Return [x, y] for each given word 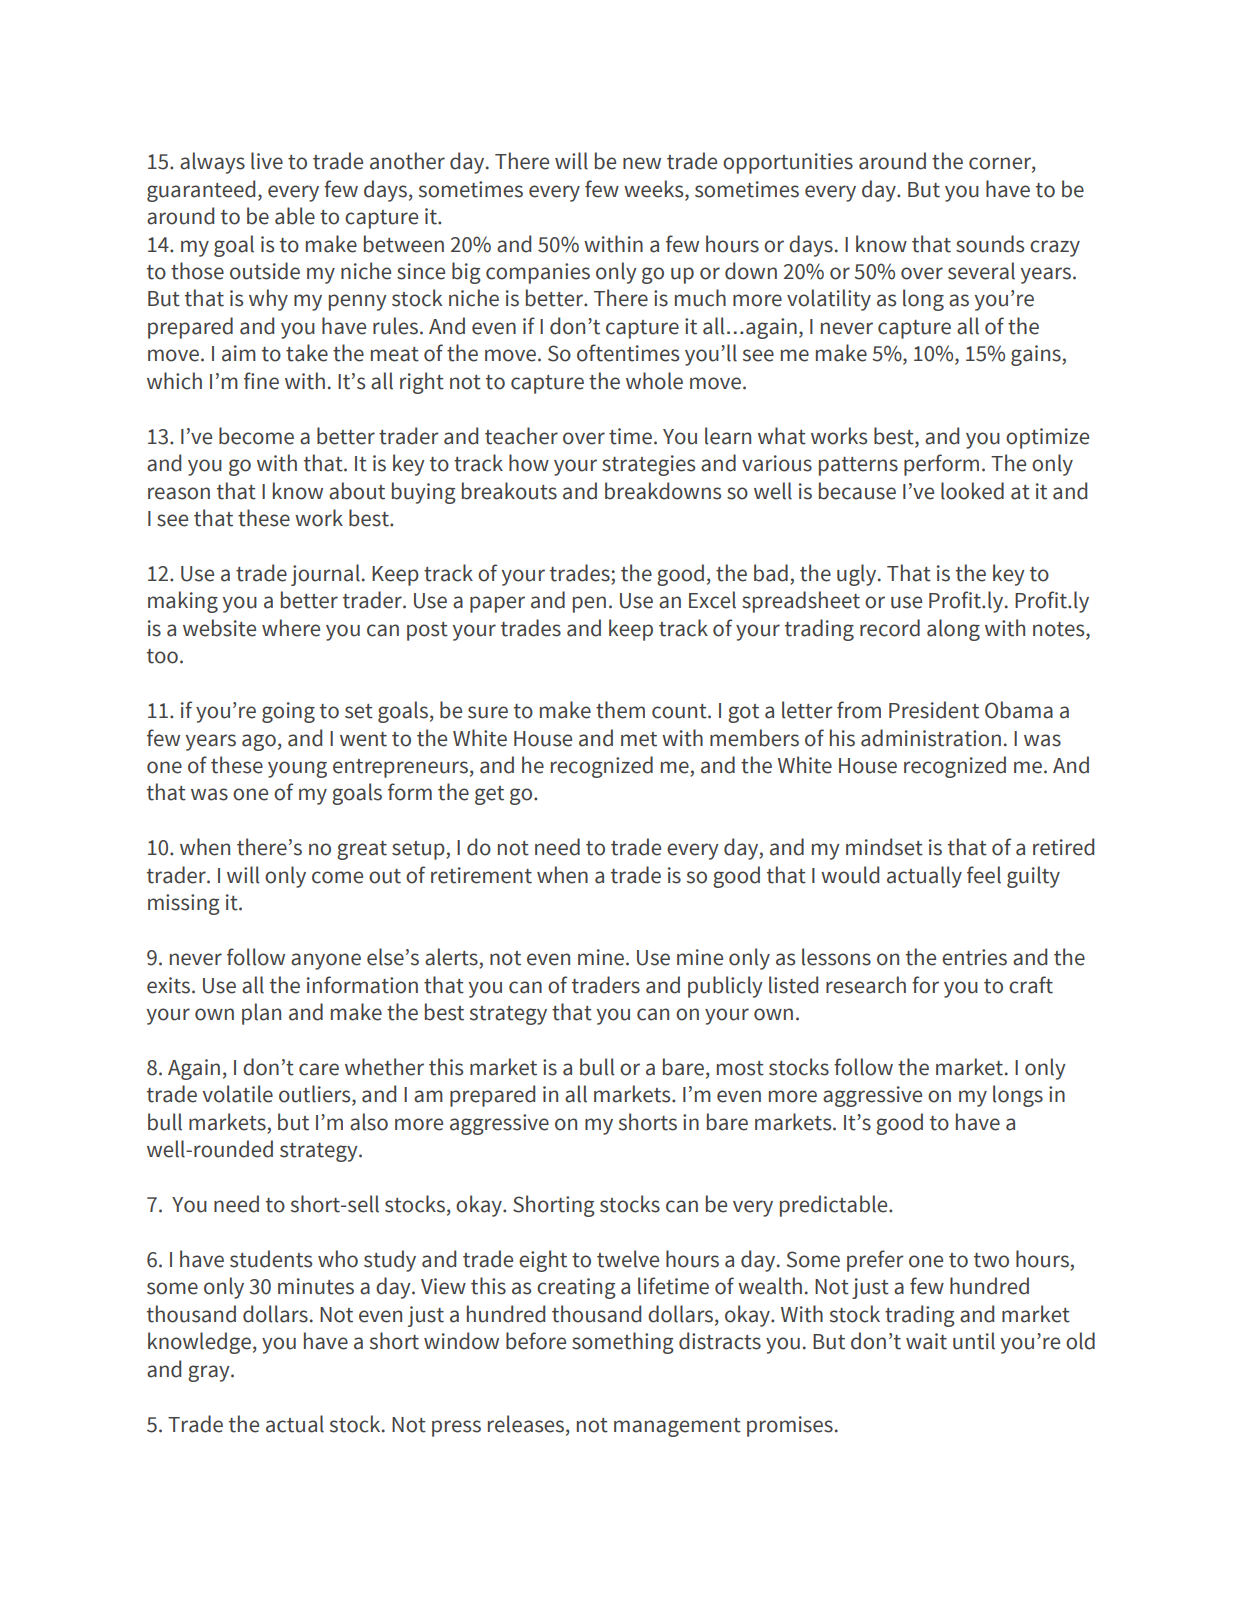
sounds [990, 244]
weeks [655, 189]
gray [210, 1373]
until [974, 1341]
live [267, 161]
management [677, 1427]
